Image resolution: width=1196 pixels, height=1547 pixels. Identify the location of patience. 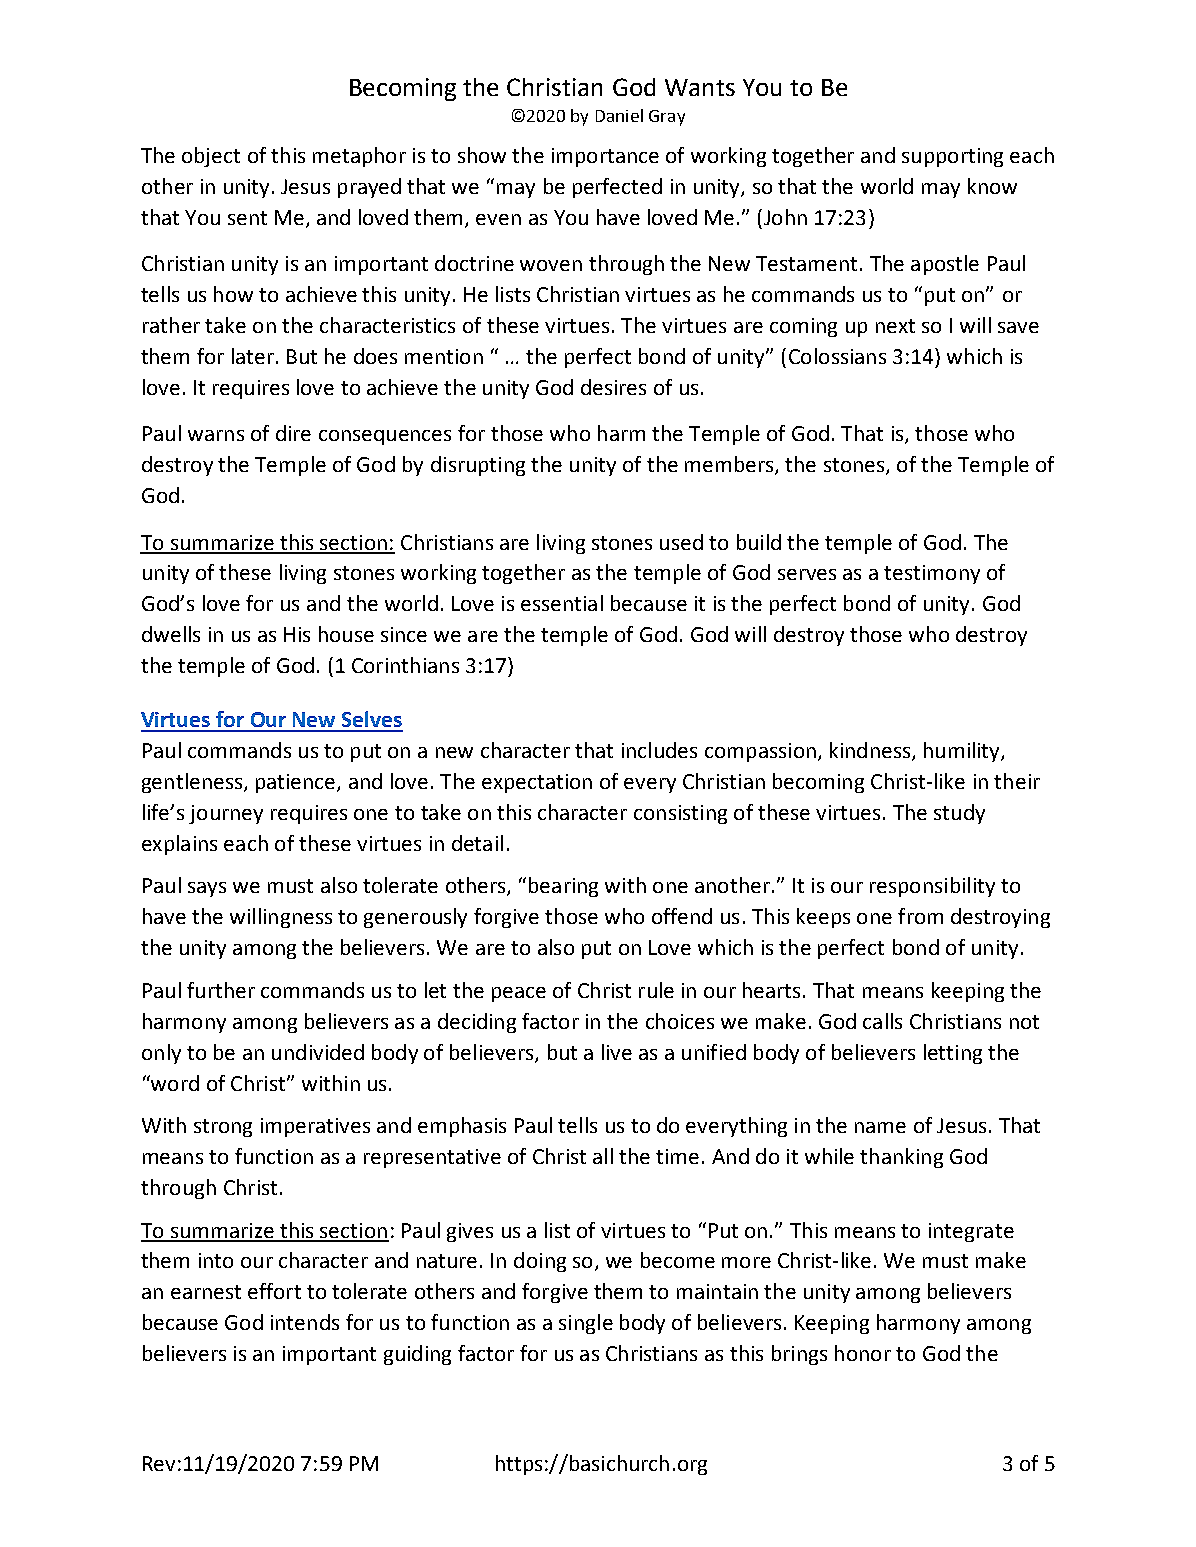
(297, 783).
